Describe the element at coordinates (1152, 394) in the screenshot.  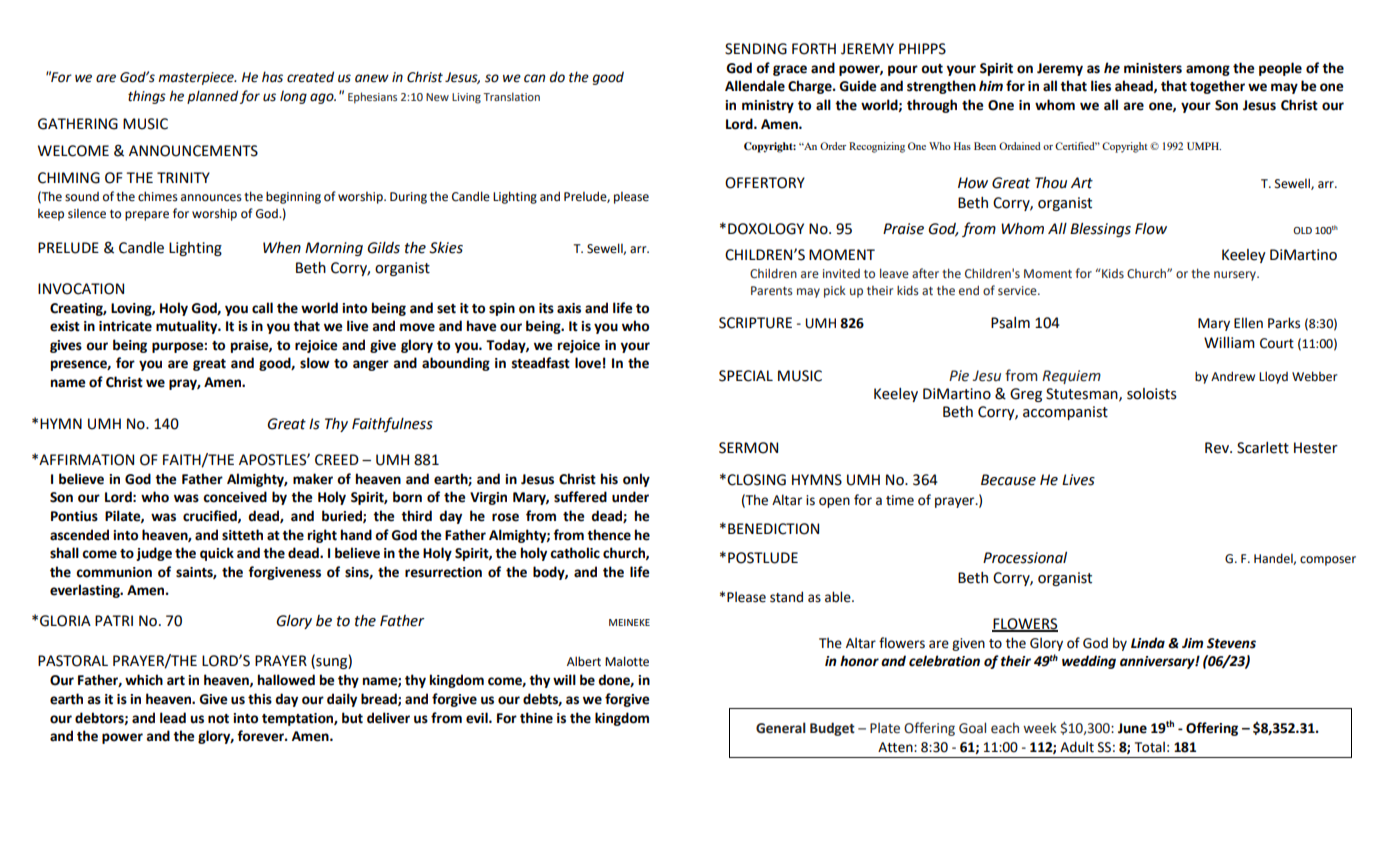
I see `soloists` at that location.
